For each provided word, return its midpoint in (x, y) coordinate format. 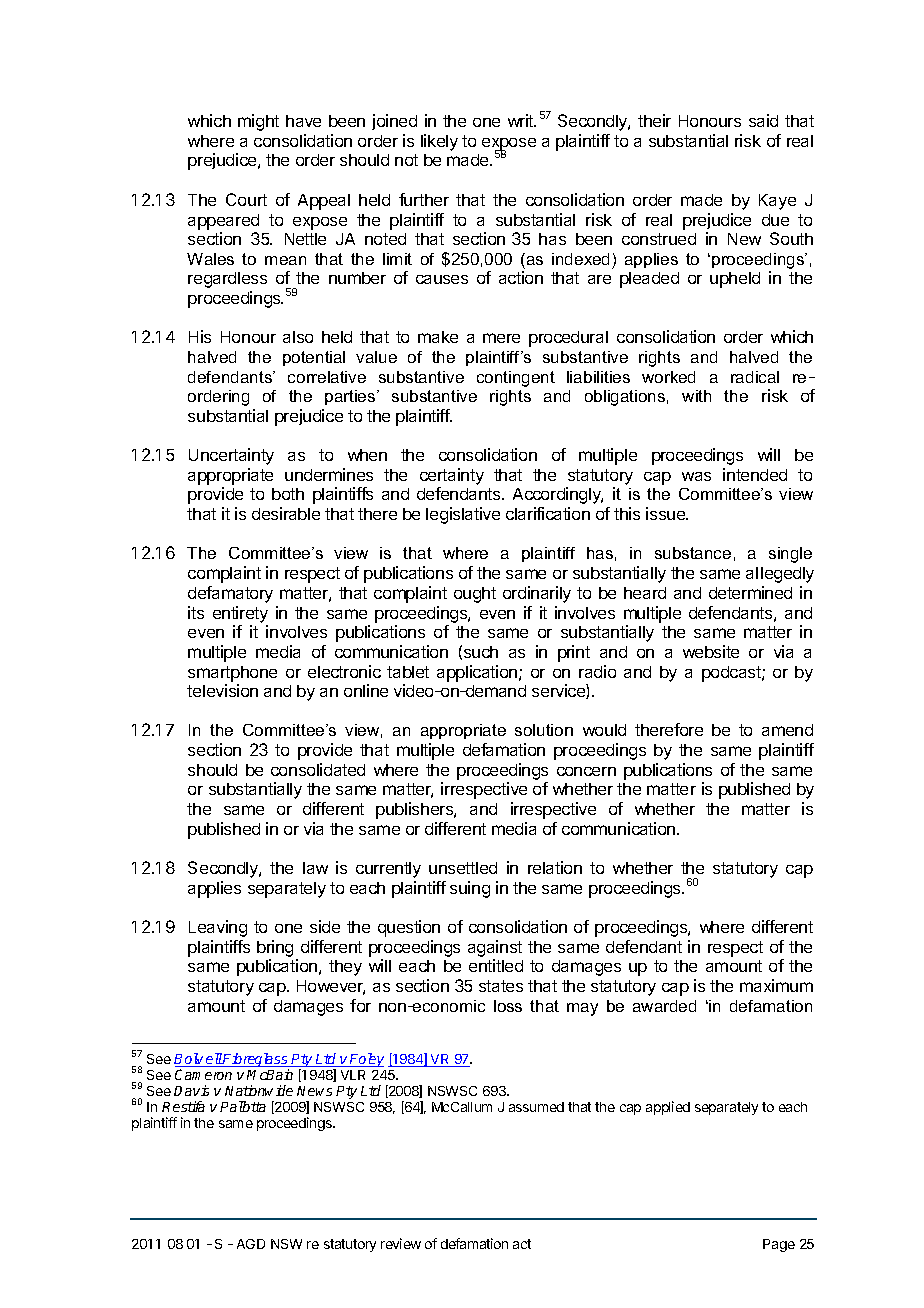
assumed (536, 1107)
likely (439, 142)
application (477, 673)
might (258, 122)
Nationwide (259, 1090)
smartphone (232, 674)
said (763, 120)
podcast (732, 674)
